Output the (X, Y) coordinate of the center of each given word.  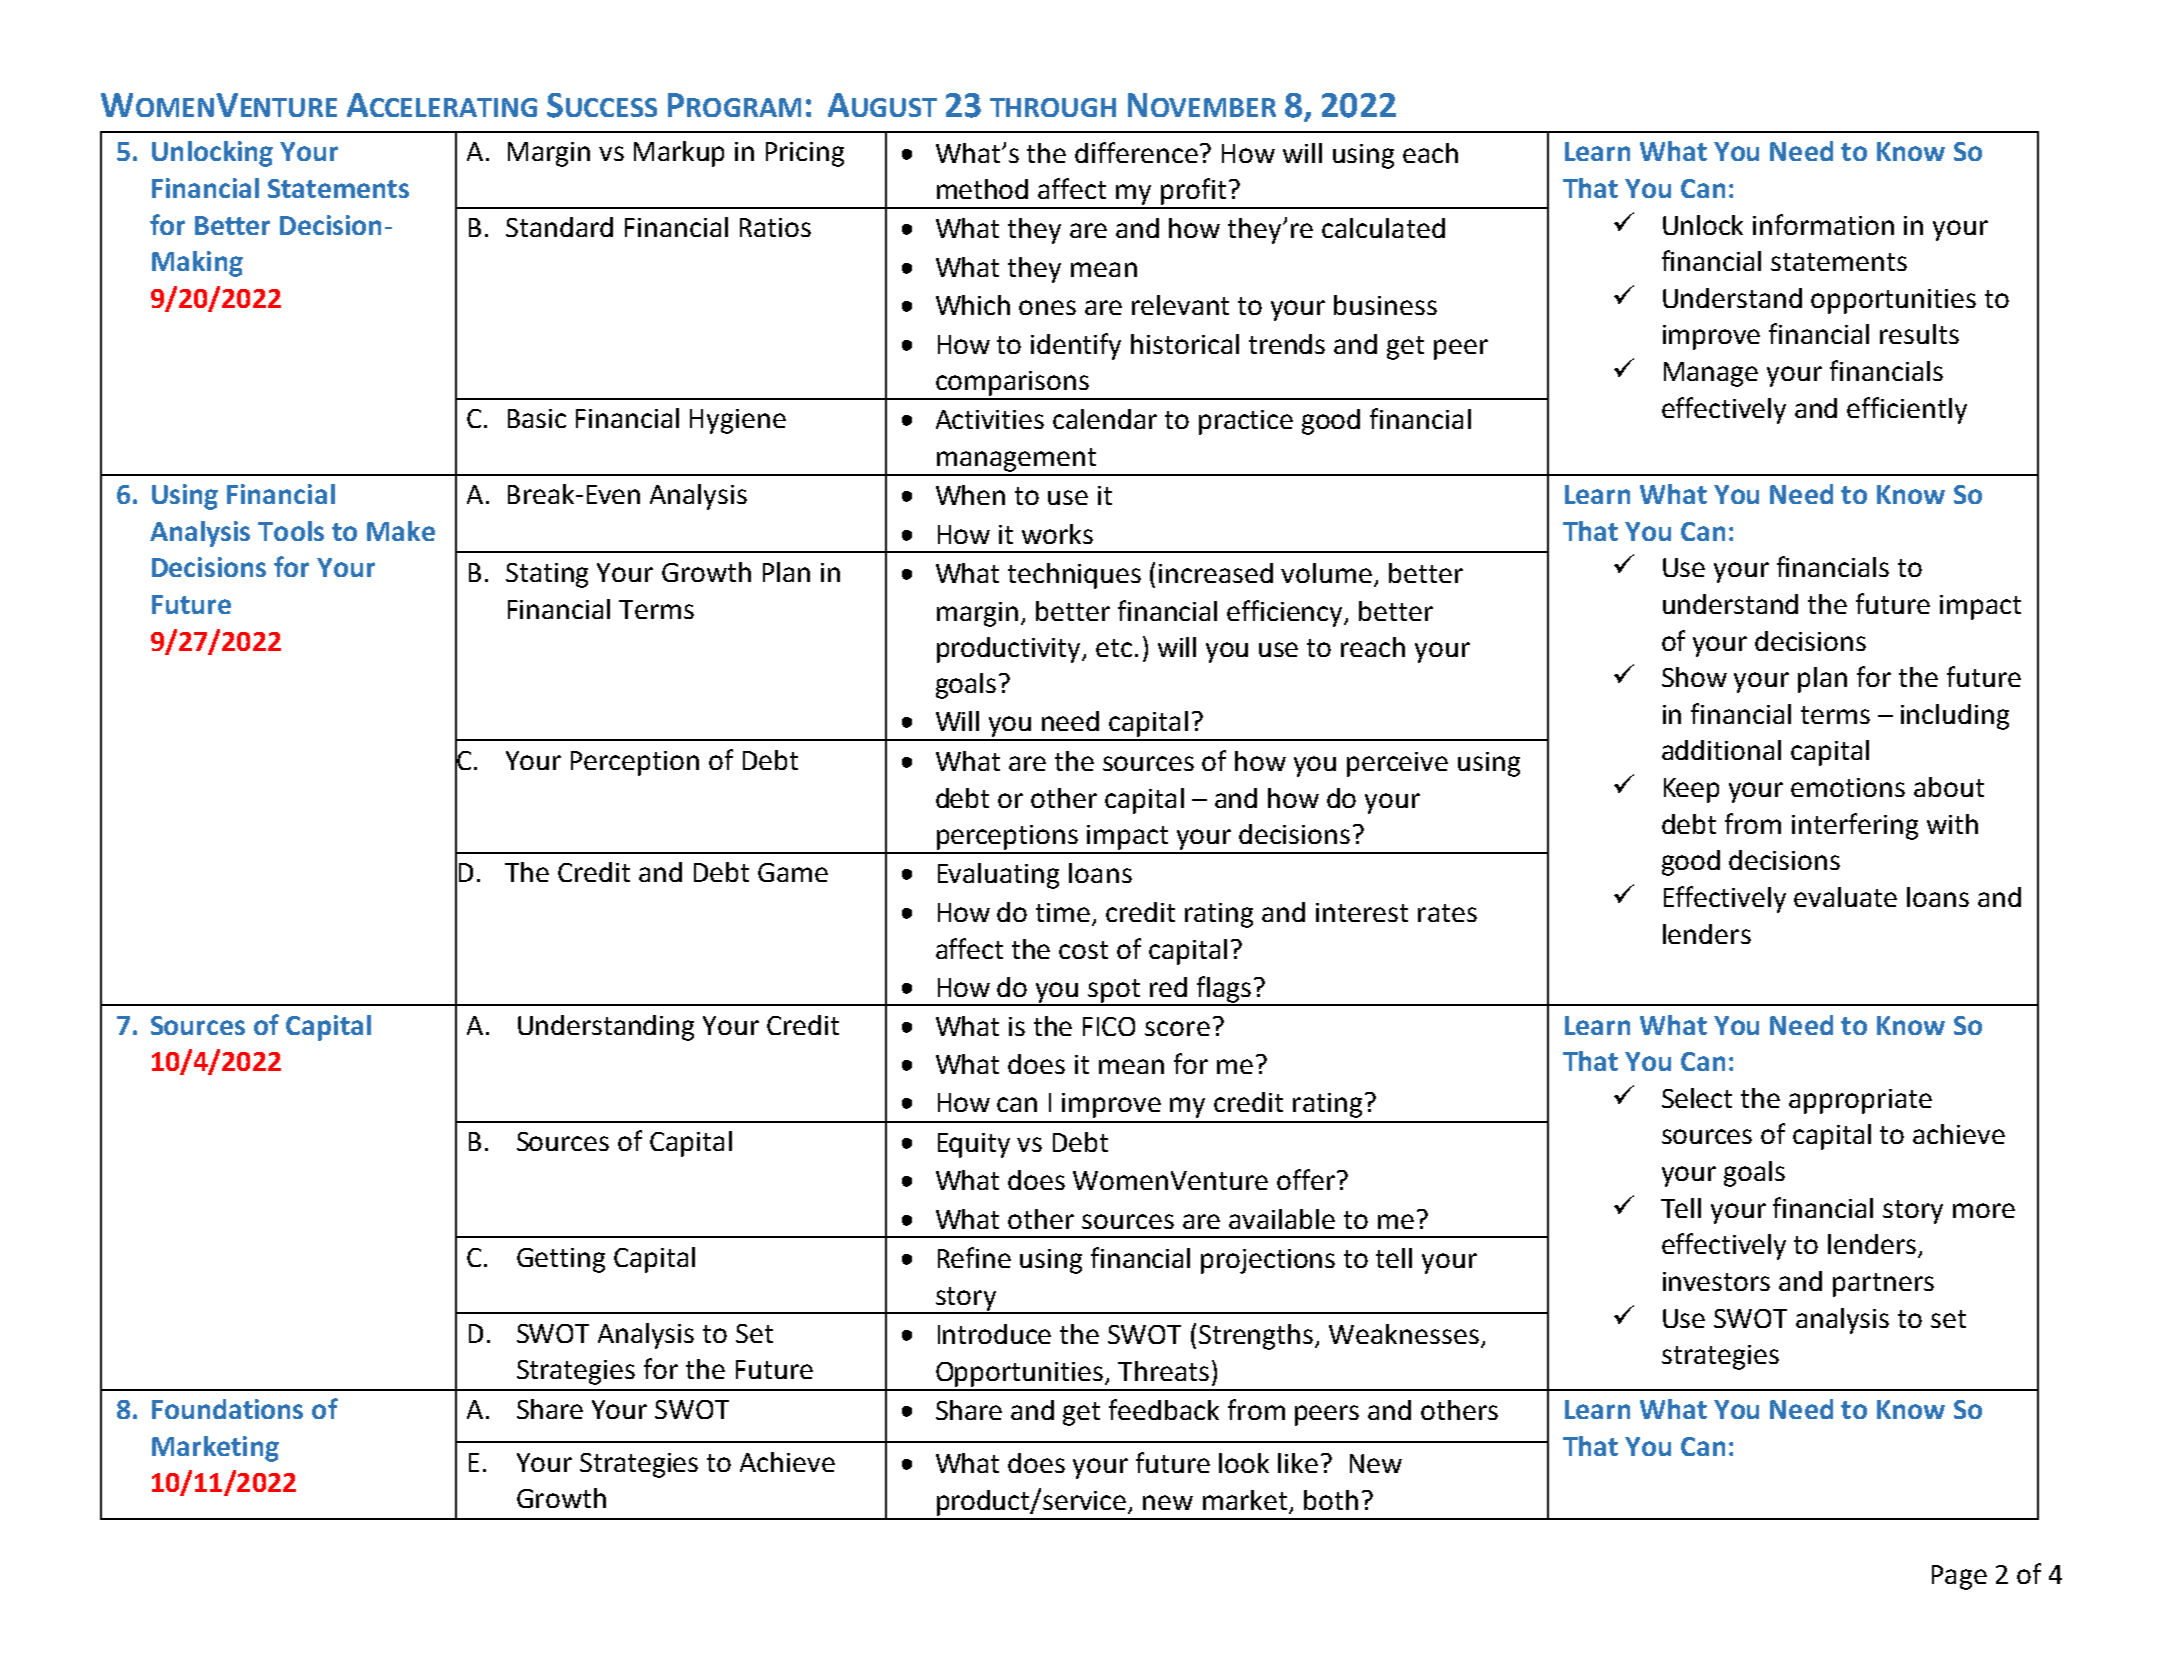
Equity (974, 1145)
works (1057, 534)
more (1984, 1210)
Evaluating (998, 876)
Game (793, 872)
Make (401, 531)
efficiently (1907, 410)
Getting (561, 1260)
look (1244, 1463)
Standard (559, 227)
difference (1138, 152)
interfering (1855, 826)
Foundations (227, 1409)
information (1823, 224)
